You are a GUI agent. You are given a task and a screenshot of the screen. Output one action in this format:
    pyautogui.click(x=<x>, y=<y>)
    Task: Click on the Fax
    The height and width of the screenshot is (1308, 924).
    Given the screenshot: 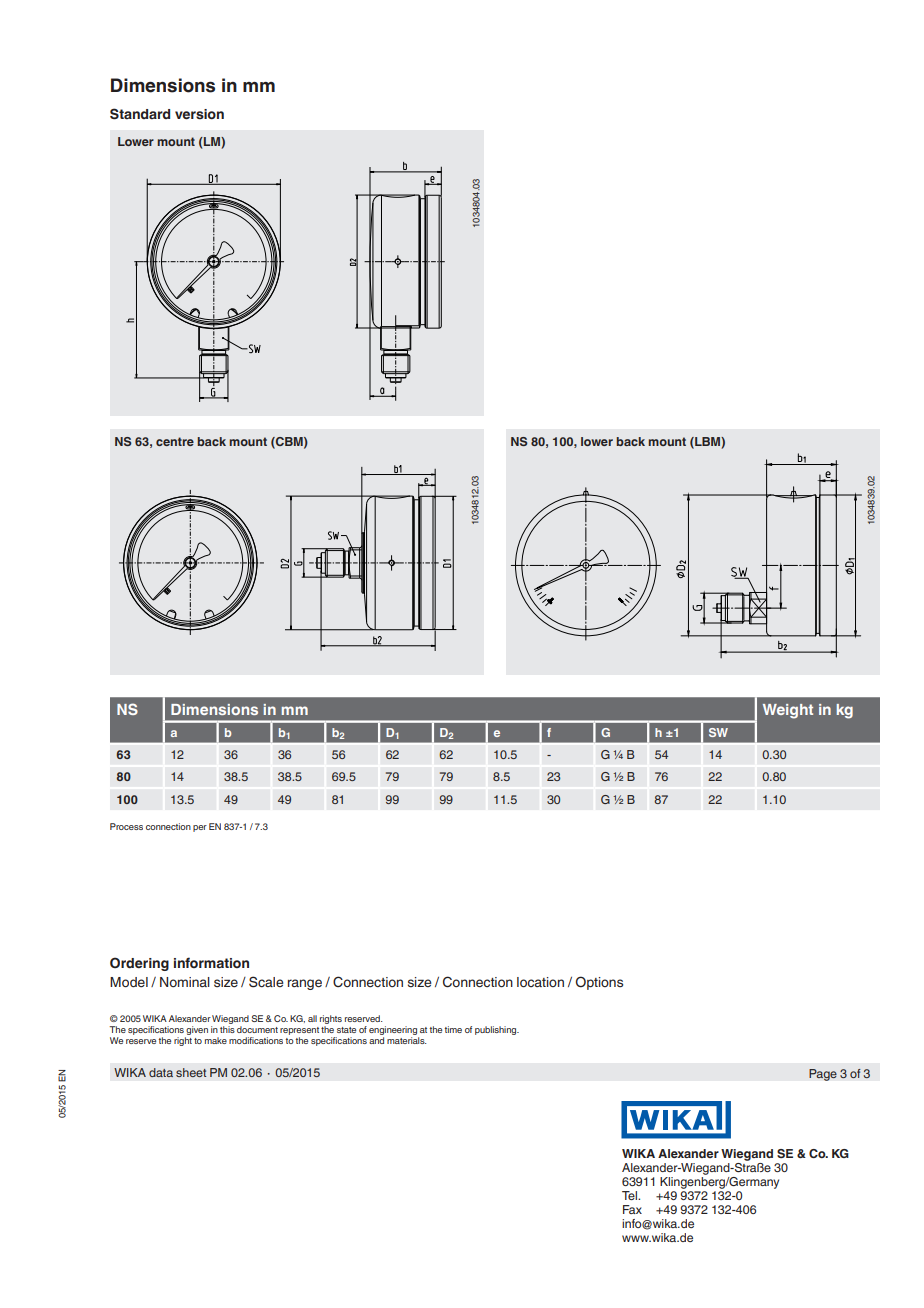 What is the action you would take?
    pyautogui.click(x=632, y=1209)
